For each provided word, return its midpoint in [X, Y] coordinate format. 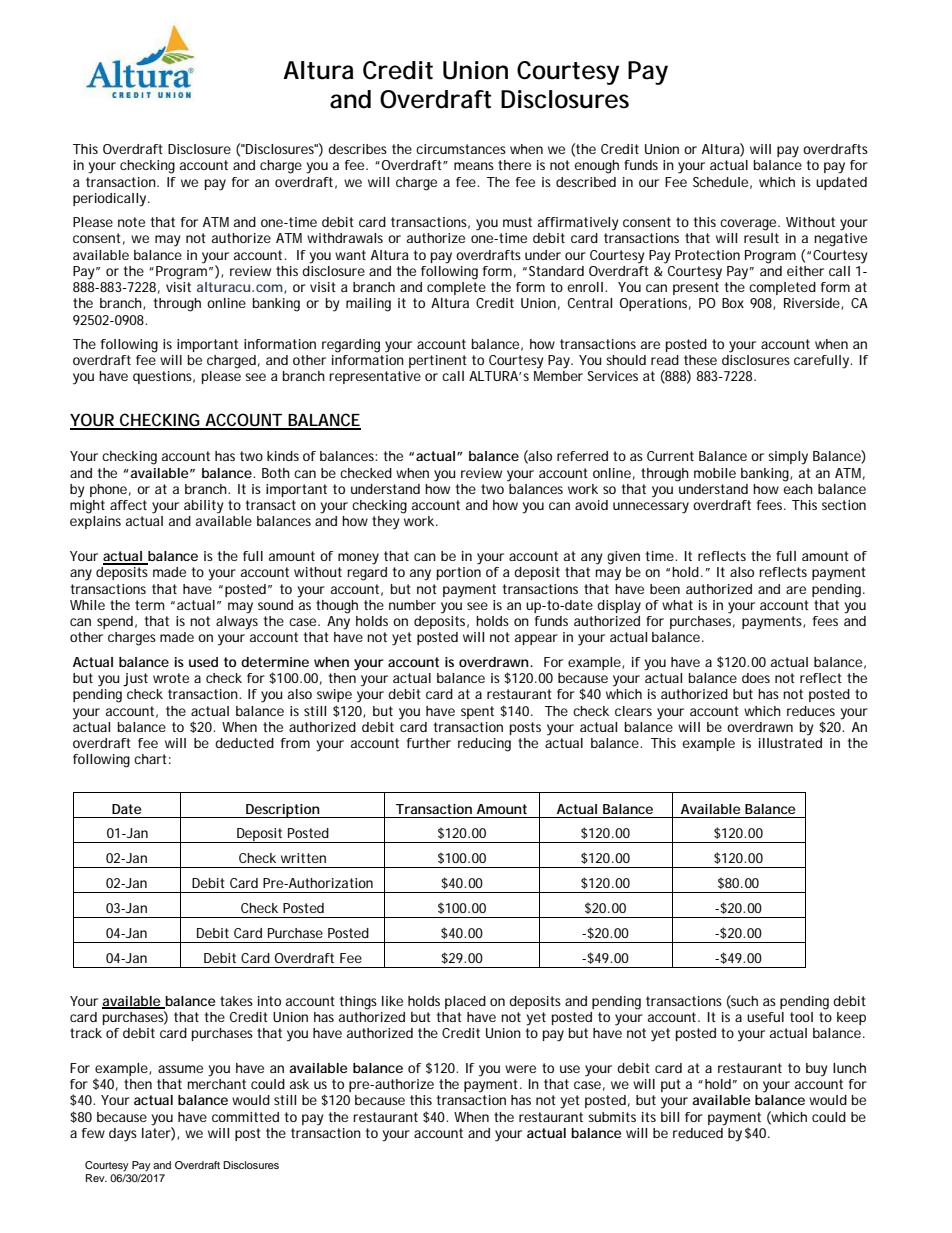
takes [236, 1001]
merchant [217, 1084]
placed [465, 1002]
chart [150, 759]
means [474, 166]
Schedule [720, 182]
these [700, 360]
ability [204, 507]
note [131, 222]
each [798, 487]
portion [459, 573]
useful [765, 1017]
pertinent [438, 361]
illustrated [790, 741]
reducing [484, 745]
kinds [283, 456]
